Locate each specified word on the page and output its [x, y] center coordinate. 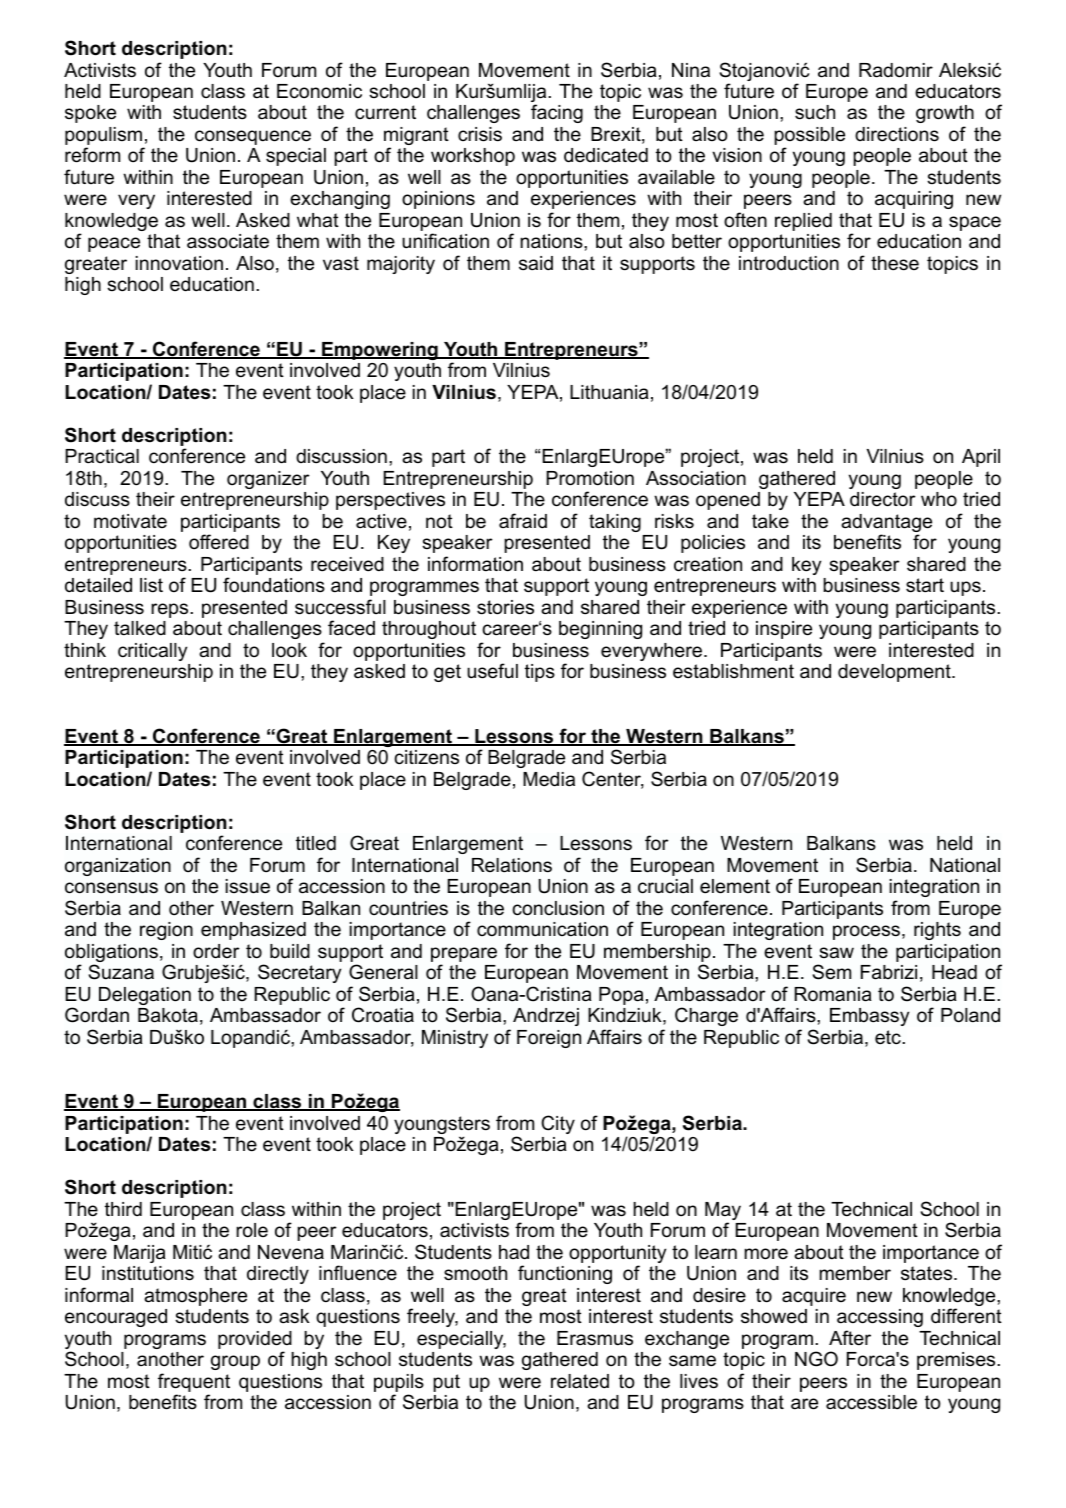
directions [897, 134]
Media [549, 779]
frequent [194, 1382]
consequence [253, 137]
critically [152, 652]
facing [557, 113]
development [895, 673]
